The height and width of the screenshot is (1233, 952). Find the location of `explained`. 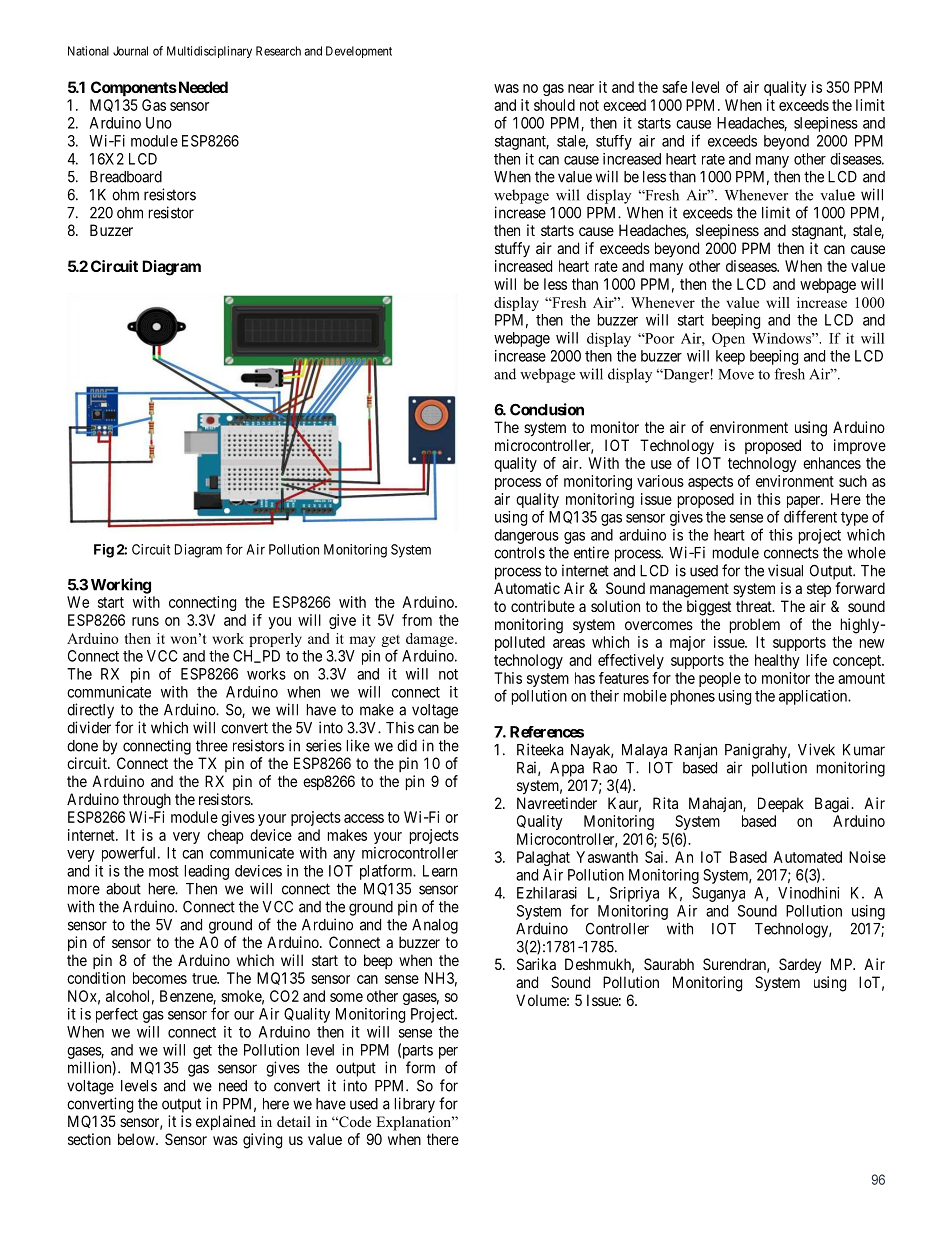

explained is located at coordinates (226, 1122).
